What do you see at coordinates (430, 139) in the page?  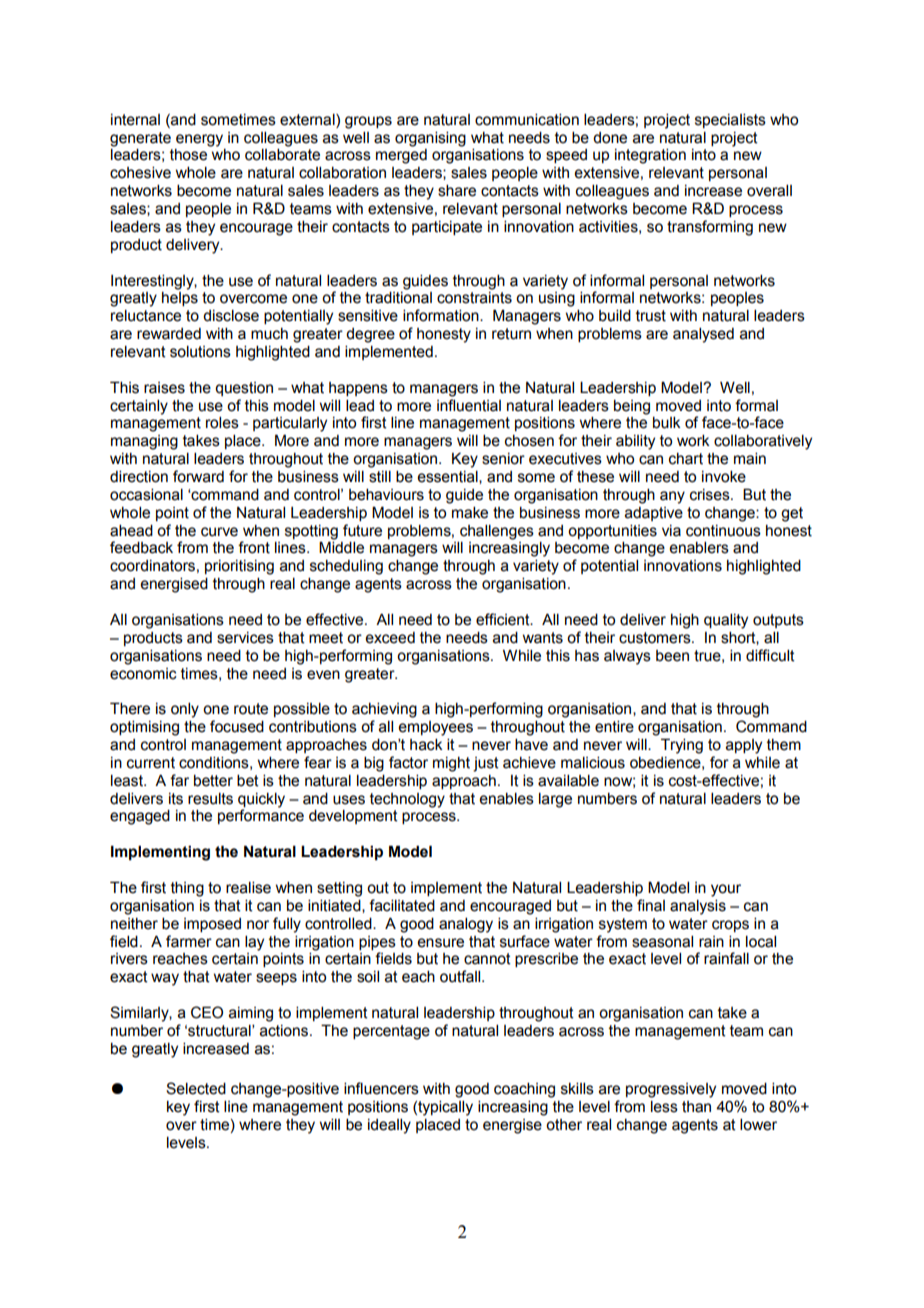 I see `organising` at bounding box center [430, 139].
